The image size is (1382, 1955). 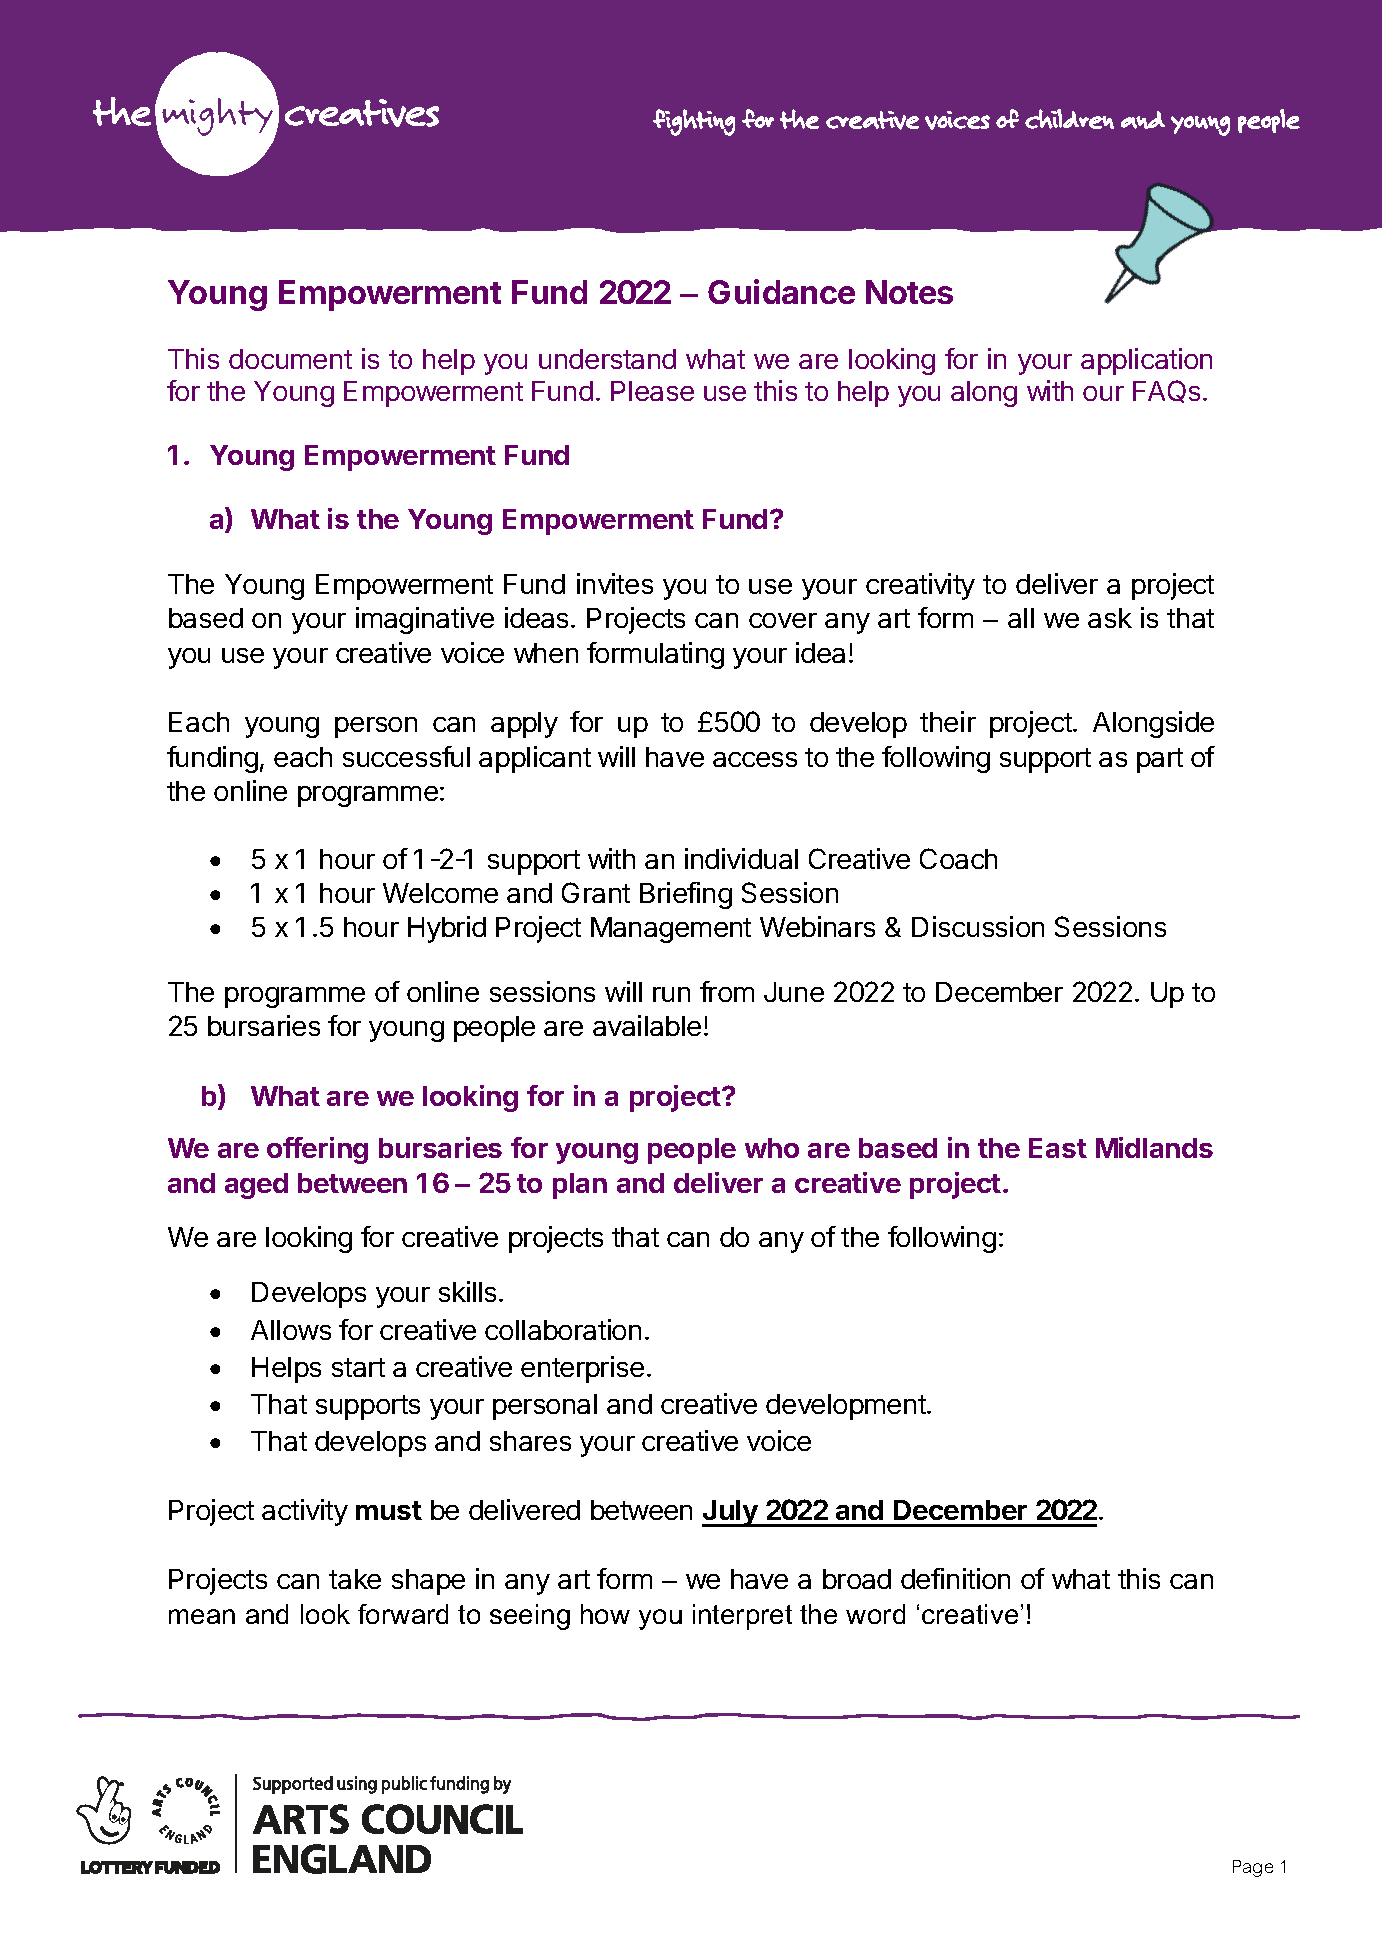 What do you see at coordinates (781, 291) in the page?
I see `Guidance` at bounding box center [781, 291].
